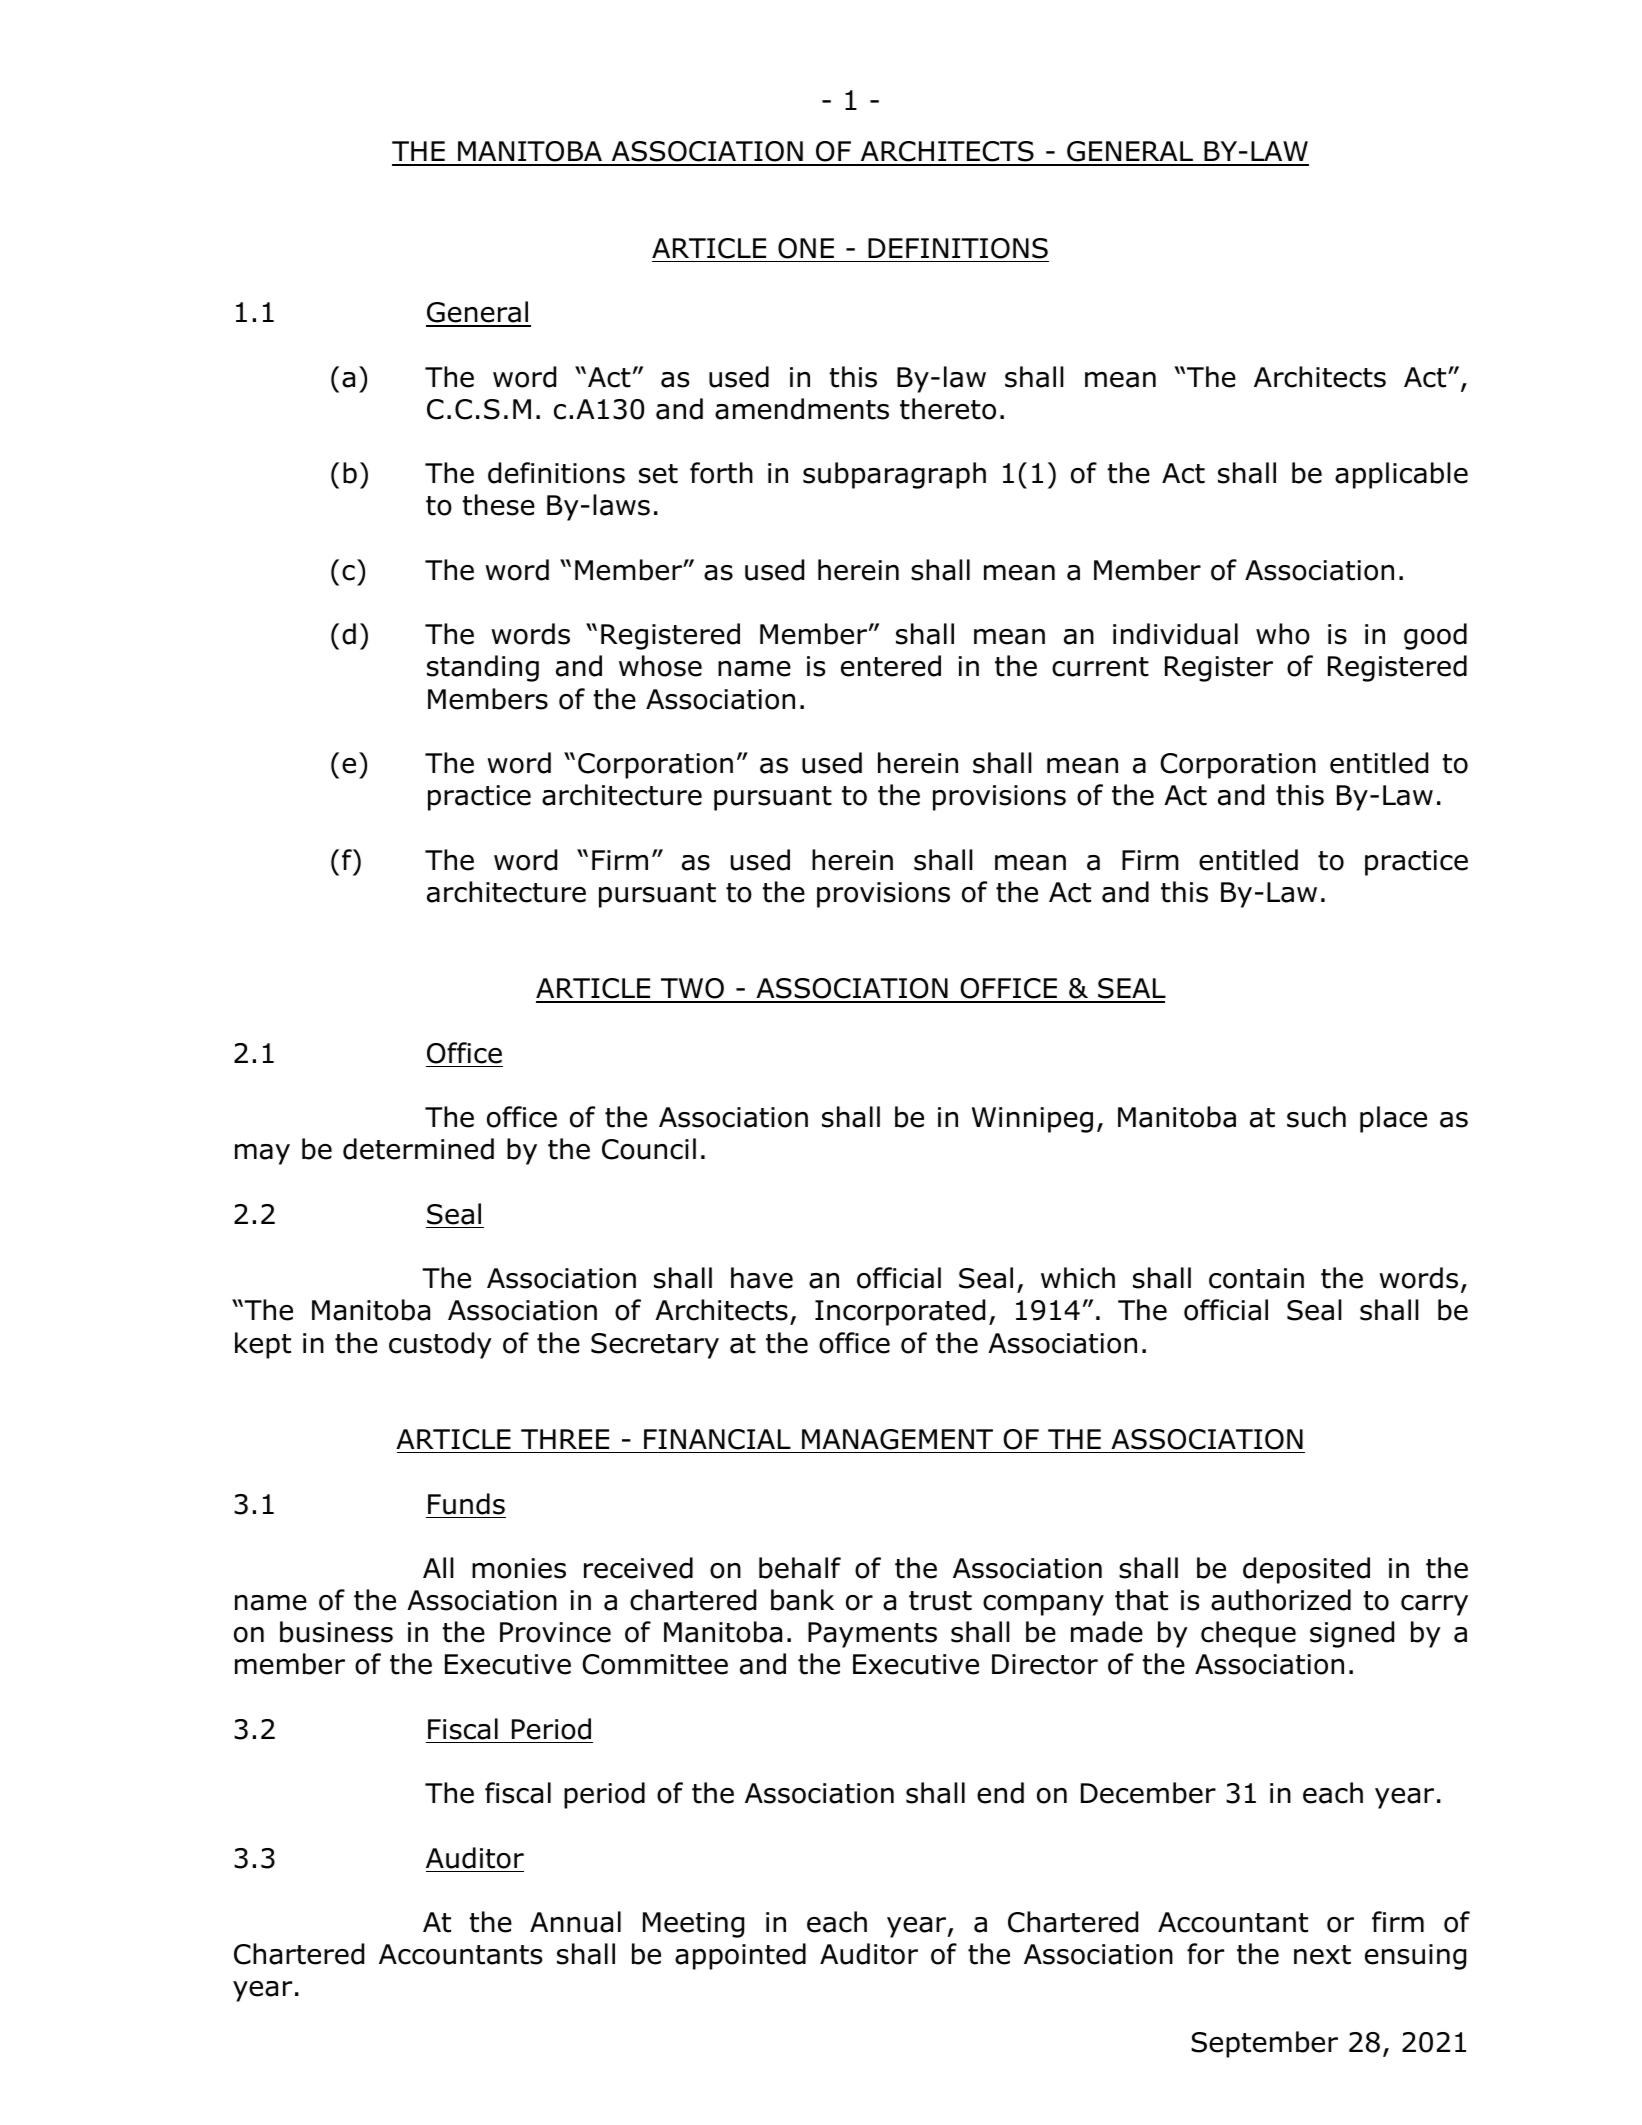  I want to click on Annual, so click(575, 1922).
